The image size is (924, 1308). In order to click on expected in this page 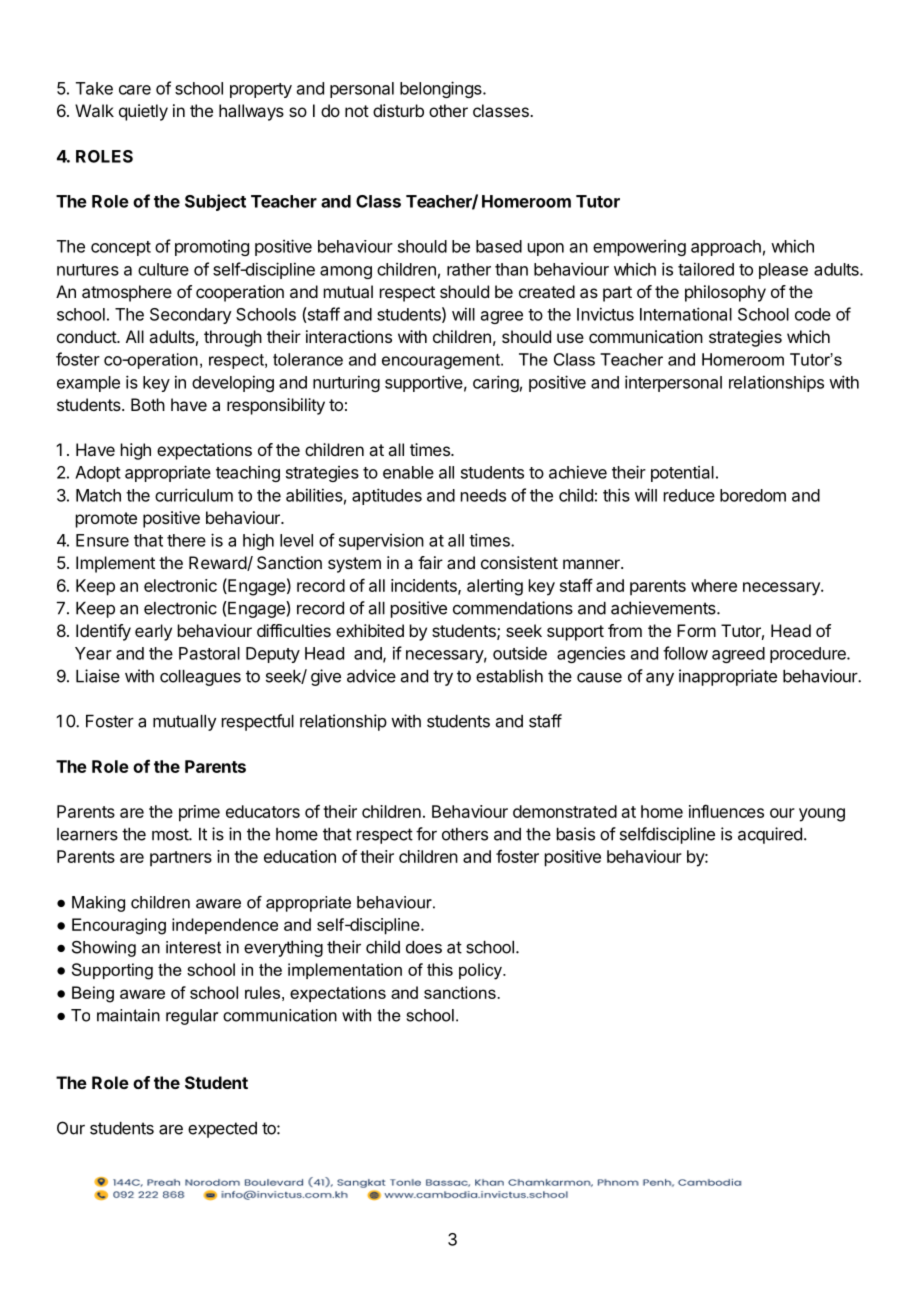, I will do `click(222, 1130)`.
